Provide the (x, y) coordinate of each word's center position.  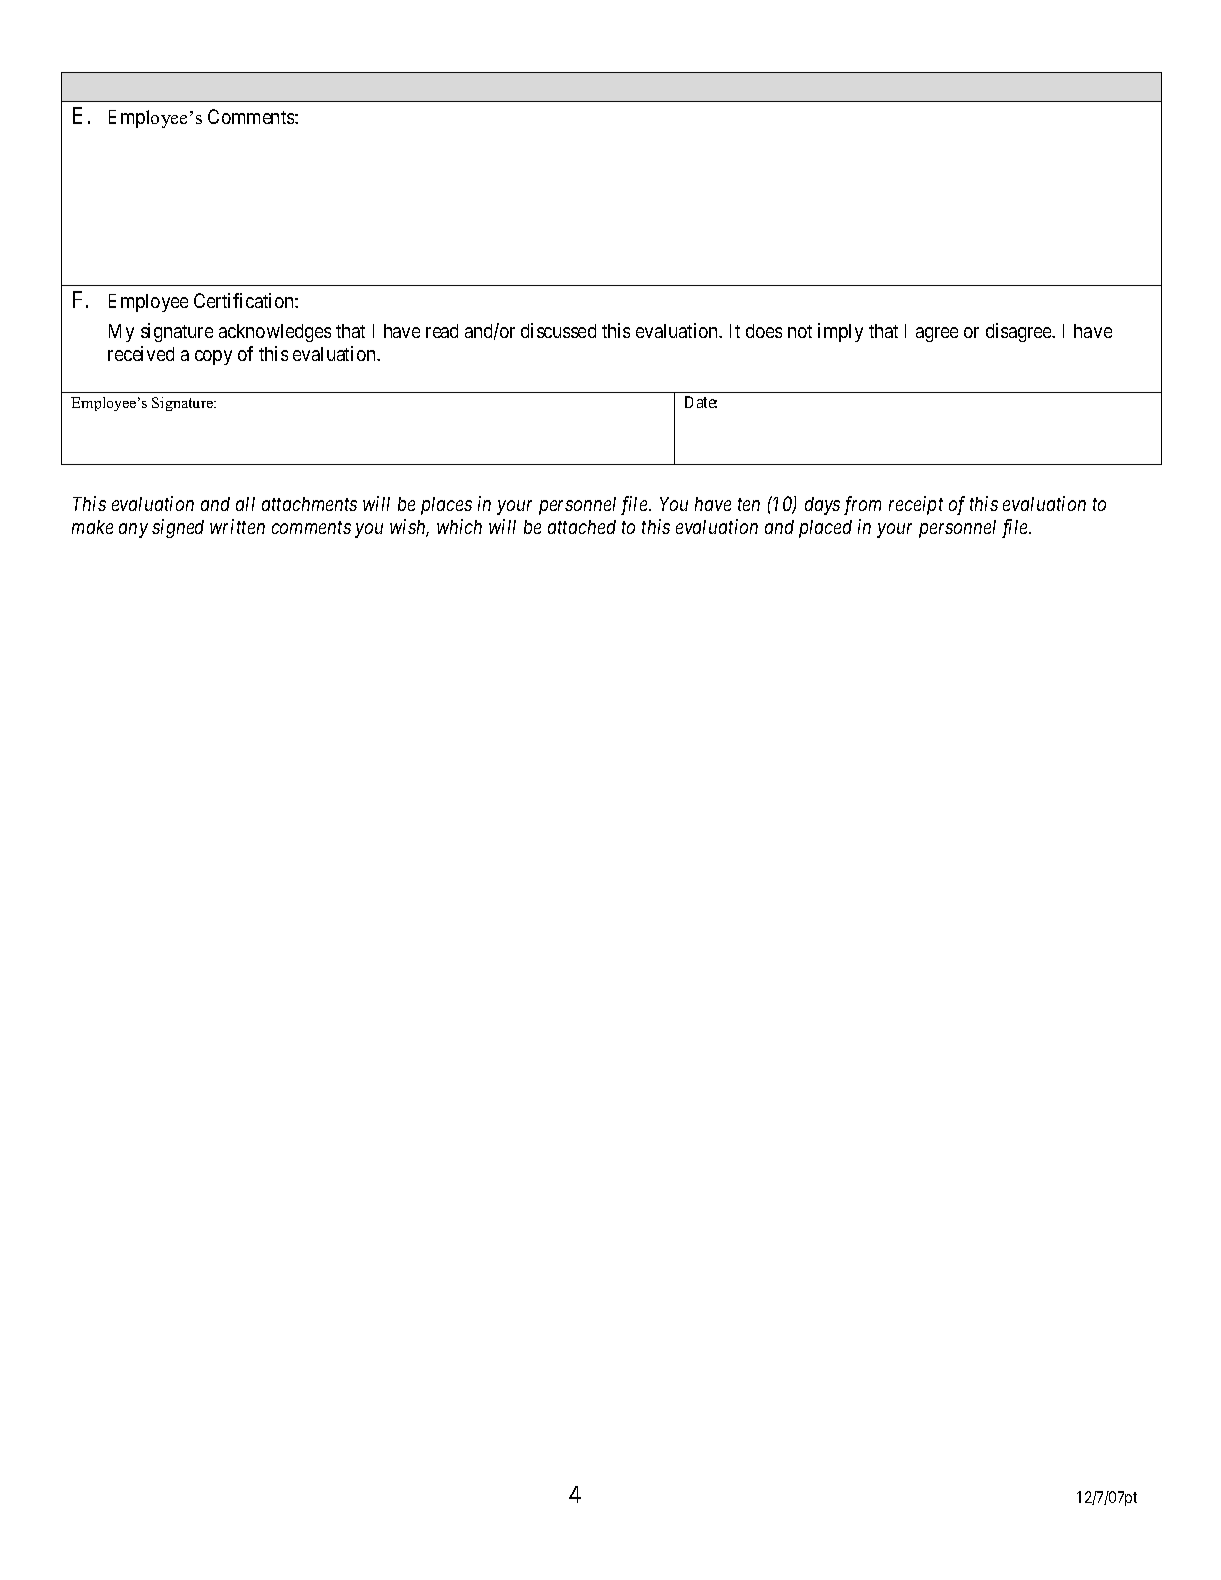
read (442, 331)
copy (213, 357)
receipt (916, 505)
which (459, 526)
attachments (309, 504)
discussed (558, 330)
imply (840, 332)
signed (178, 528)
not (800, 331)
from (862, 505)
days (822, 506)
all (245, 504)
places (446, 506)
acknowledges (275, 333)
